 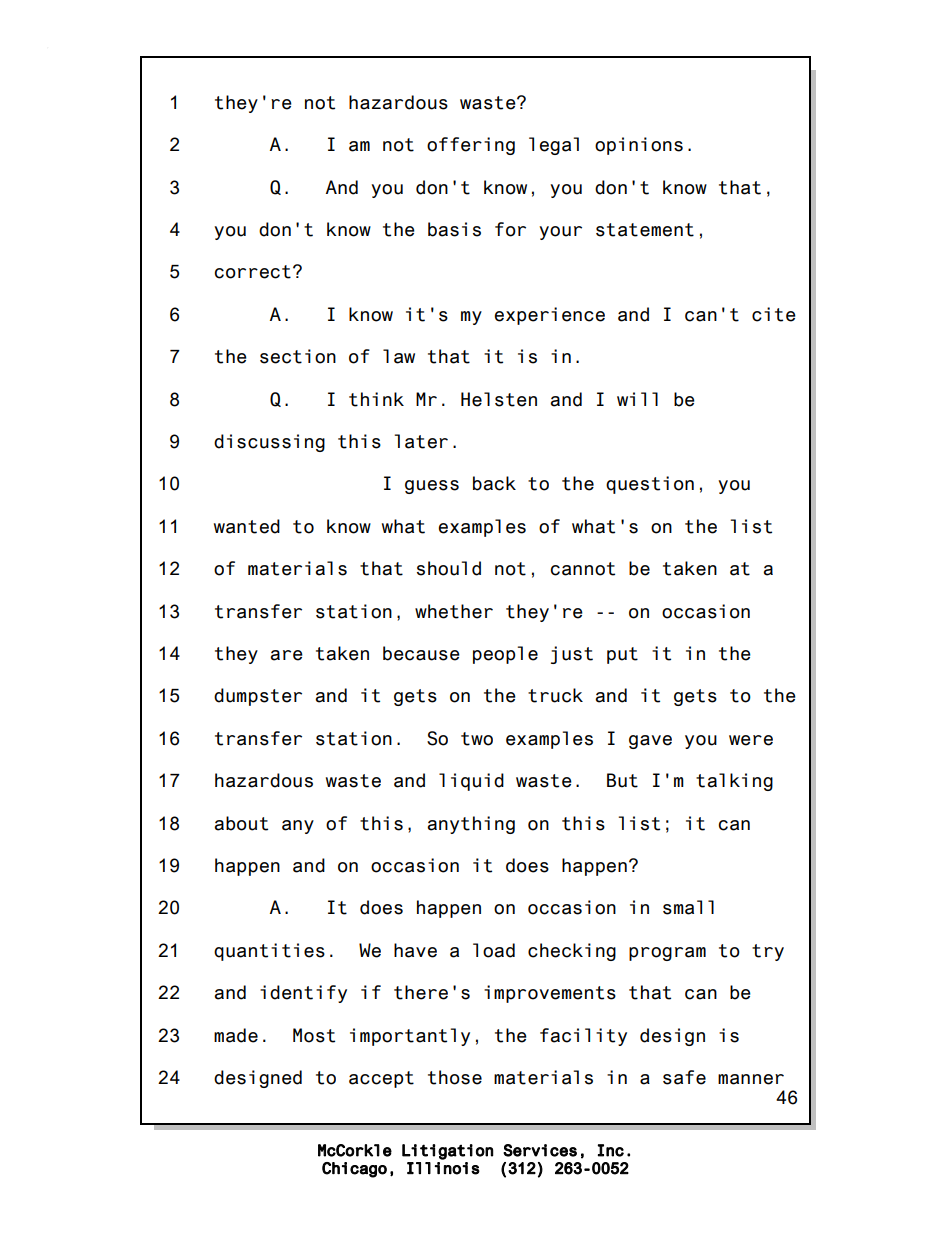 What do you see at coordinates (471, 146) in the image?
I see `offering` at bounding box center [471, 146].
